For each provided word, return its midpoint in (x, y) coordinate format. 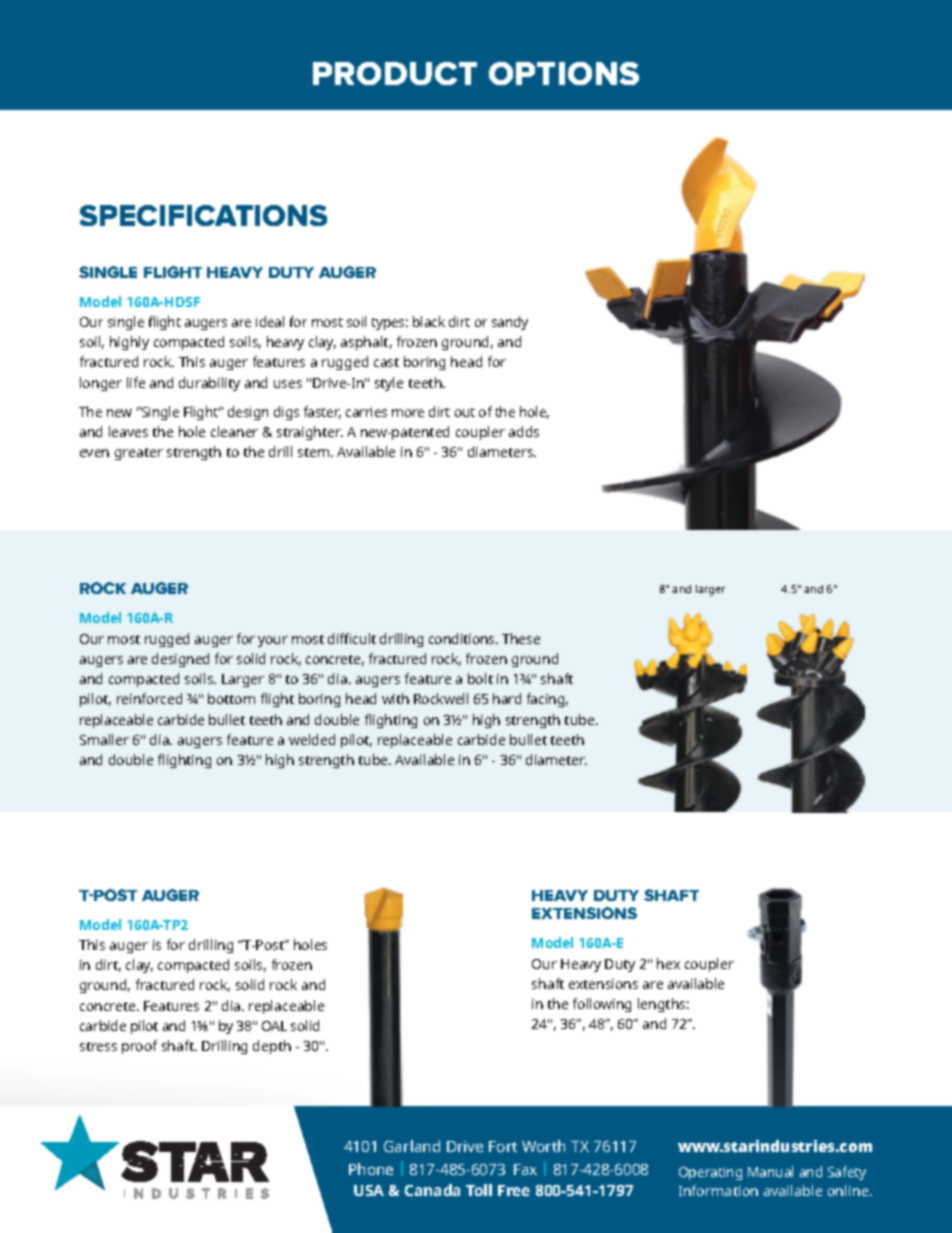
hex (668, 963)
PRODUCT (395, 73)
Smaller (104, 739)
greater (139, 454)
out (465, 412)
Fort (503, 1146)
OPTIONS (564, 73)
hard (507, 698)
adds (524, 431)
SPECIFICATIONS (203, 215)
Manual (770, 1171)
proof (139, 1047)
